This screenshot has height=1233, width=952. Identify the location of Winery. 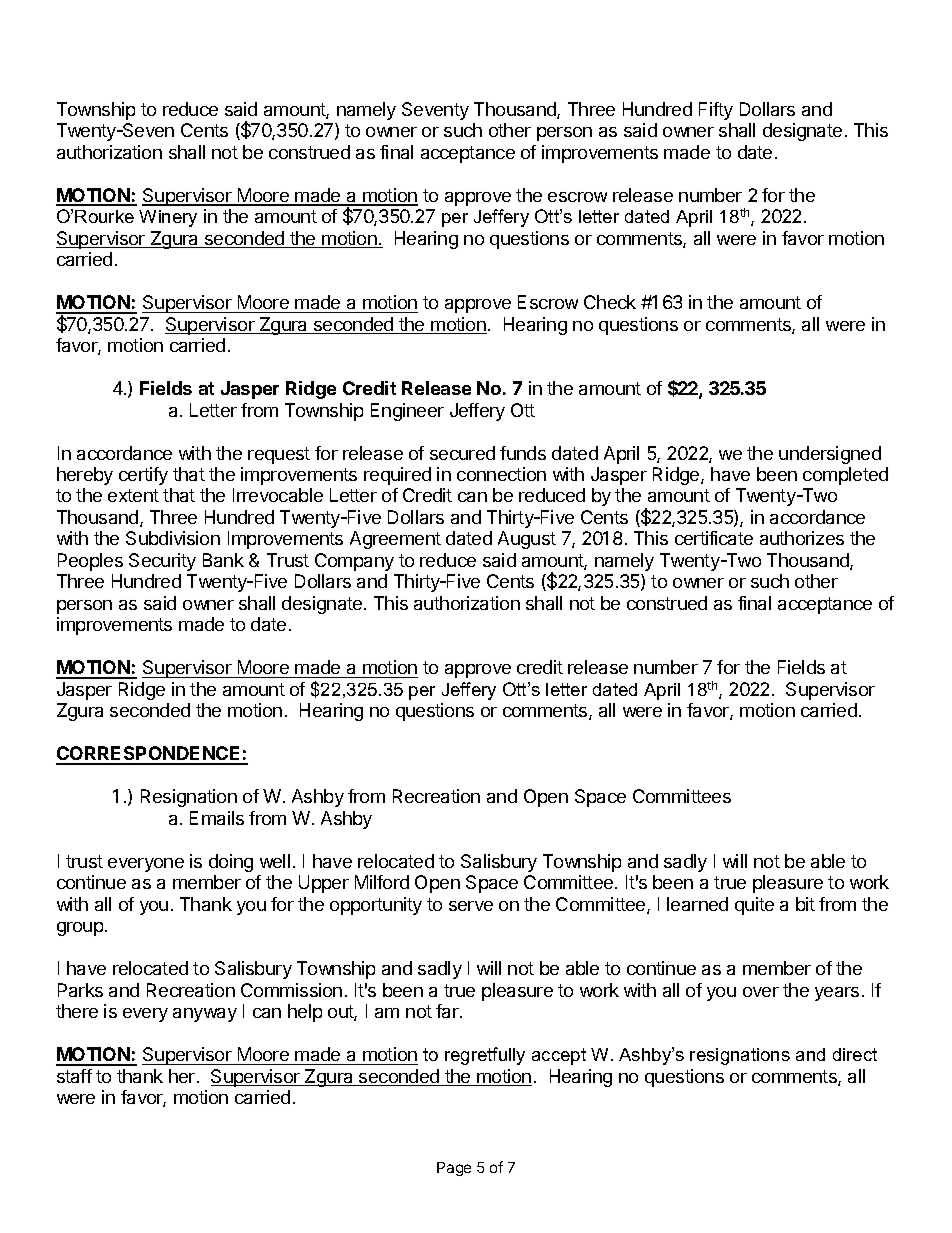
(168, 218).
